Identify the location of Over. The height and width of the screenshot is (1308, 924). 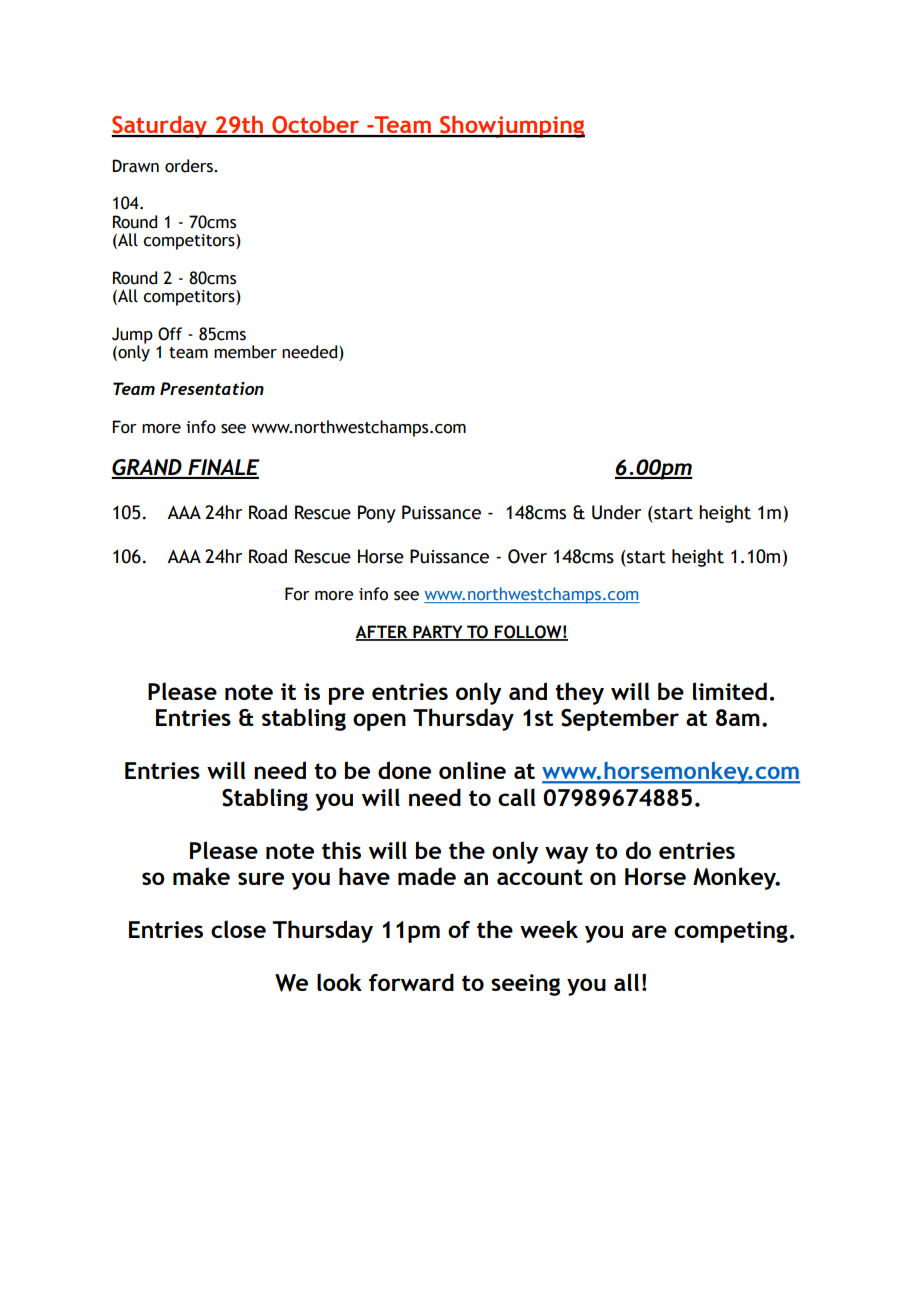
(527, 556).
